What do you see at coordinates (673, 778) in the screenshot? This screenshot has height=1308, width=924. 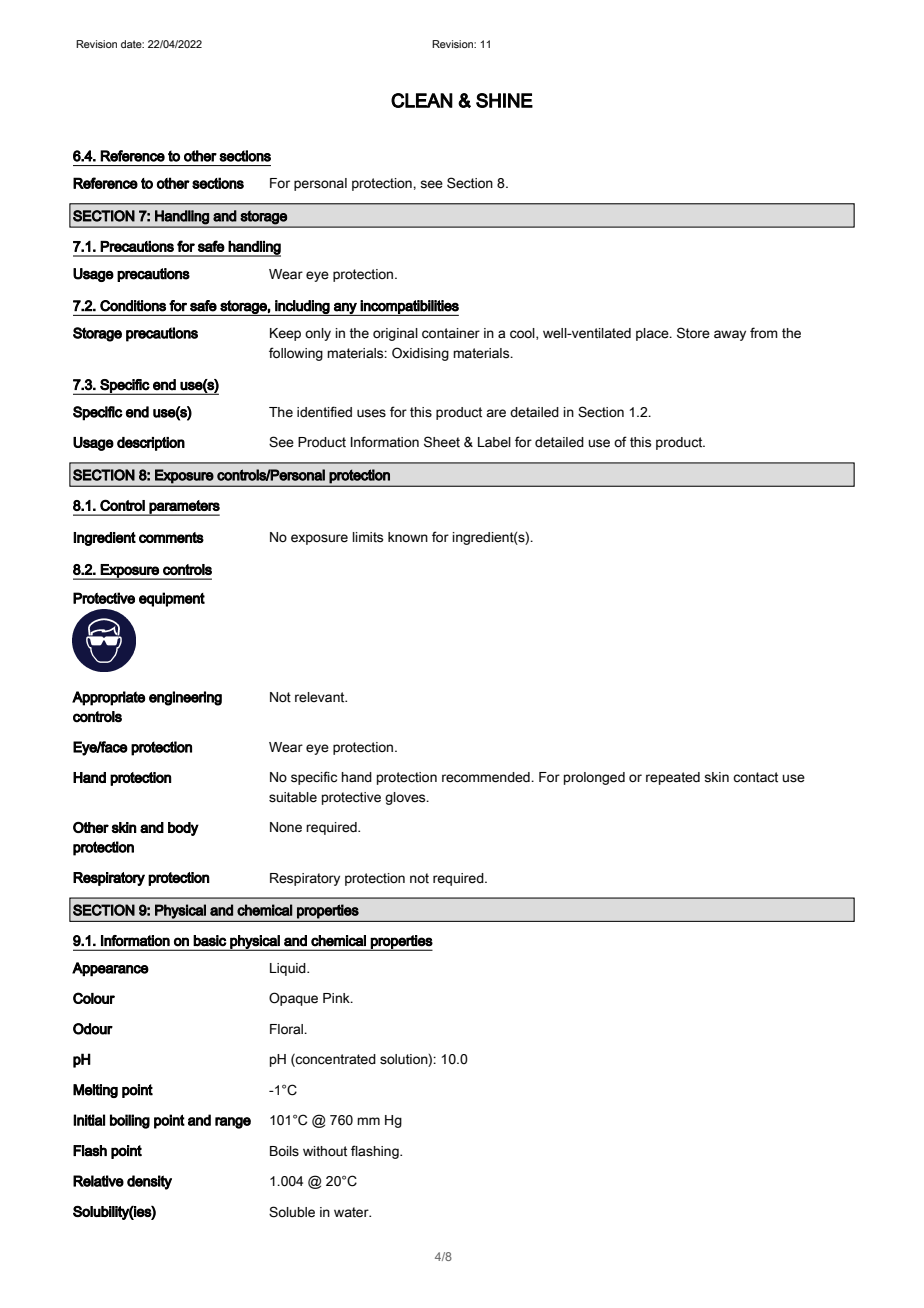 I see `repeated` at bounding box center [673, 778].
